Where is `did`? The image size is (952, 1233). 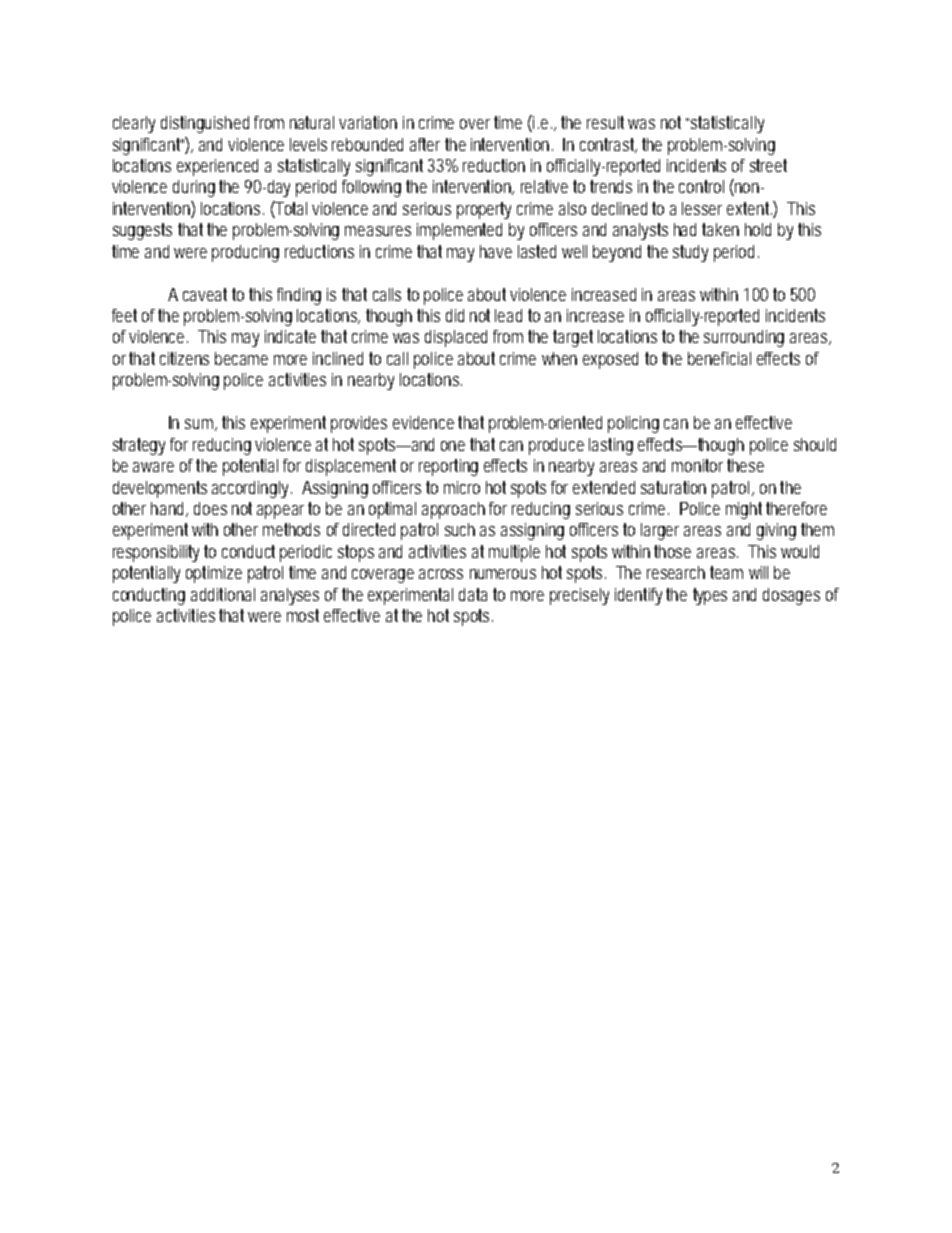 did is located at coordinates (455, 315).
